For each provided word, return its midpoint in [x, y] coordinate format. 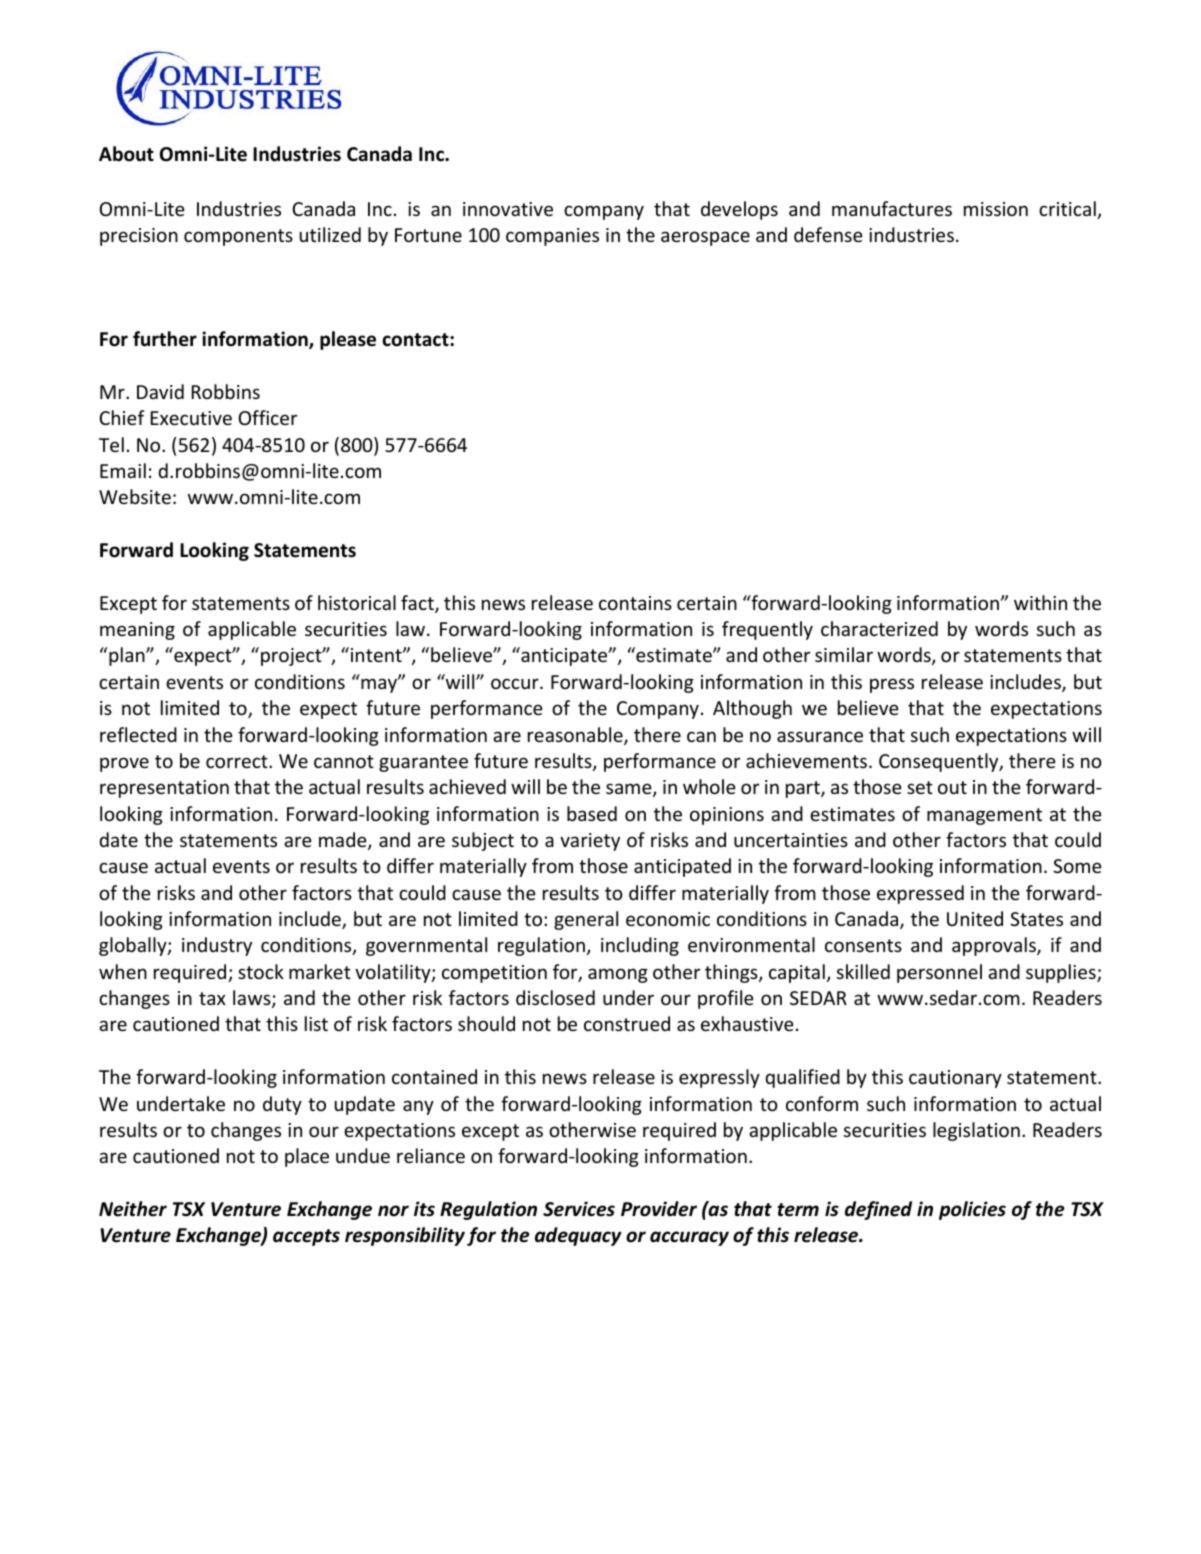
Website [135, 496]
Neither [133, 1209]
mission [996, 209]
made [344, 841]
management [984, 816]
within [1040, 602]
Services [579, 1209]
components [238, 237]
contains [635, 603]
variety [590, 842]
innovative [508, 209]
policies [972, 1210]
